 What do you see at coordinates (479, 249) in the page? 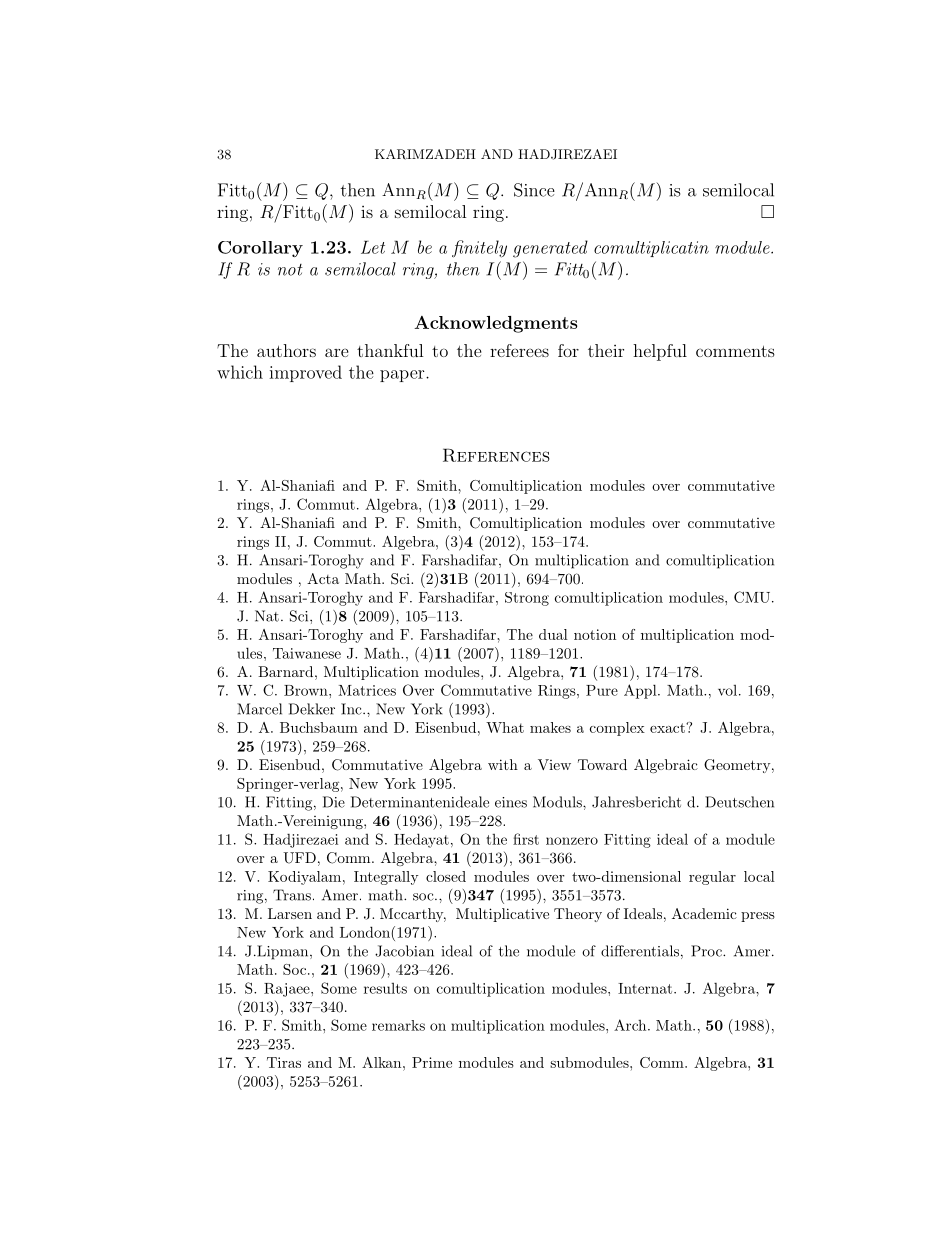
I see `finitely` at bounding box center [479, 249].
